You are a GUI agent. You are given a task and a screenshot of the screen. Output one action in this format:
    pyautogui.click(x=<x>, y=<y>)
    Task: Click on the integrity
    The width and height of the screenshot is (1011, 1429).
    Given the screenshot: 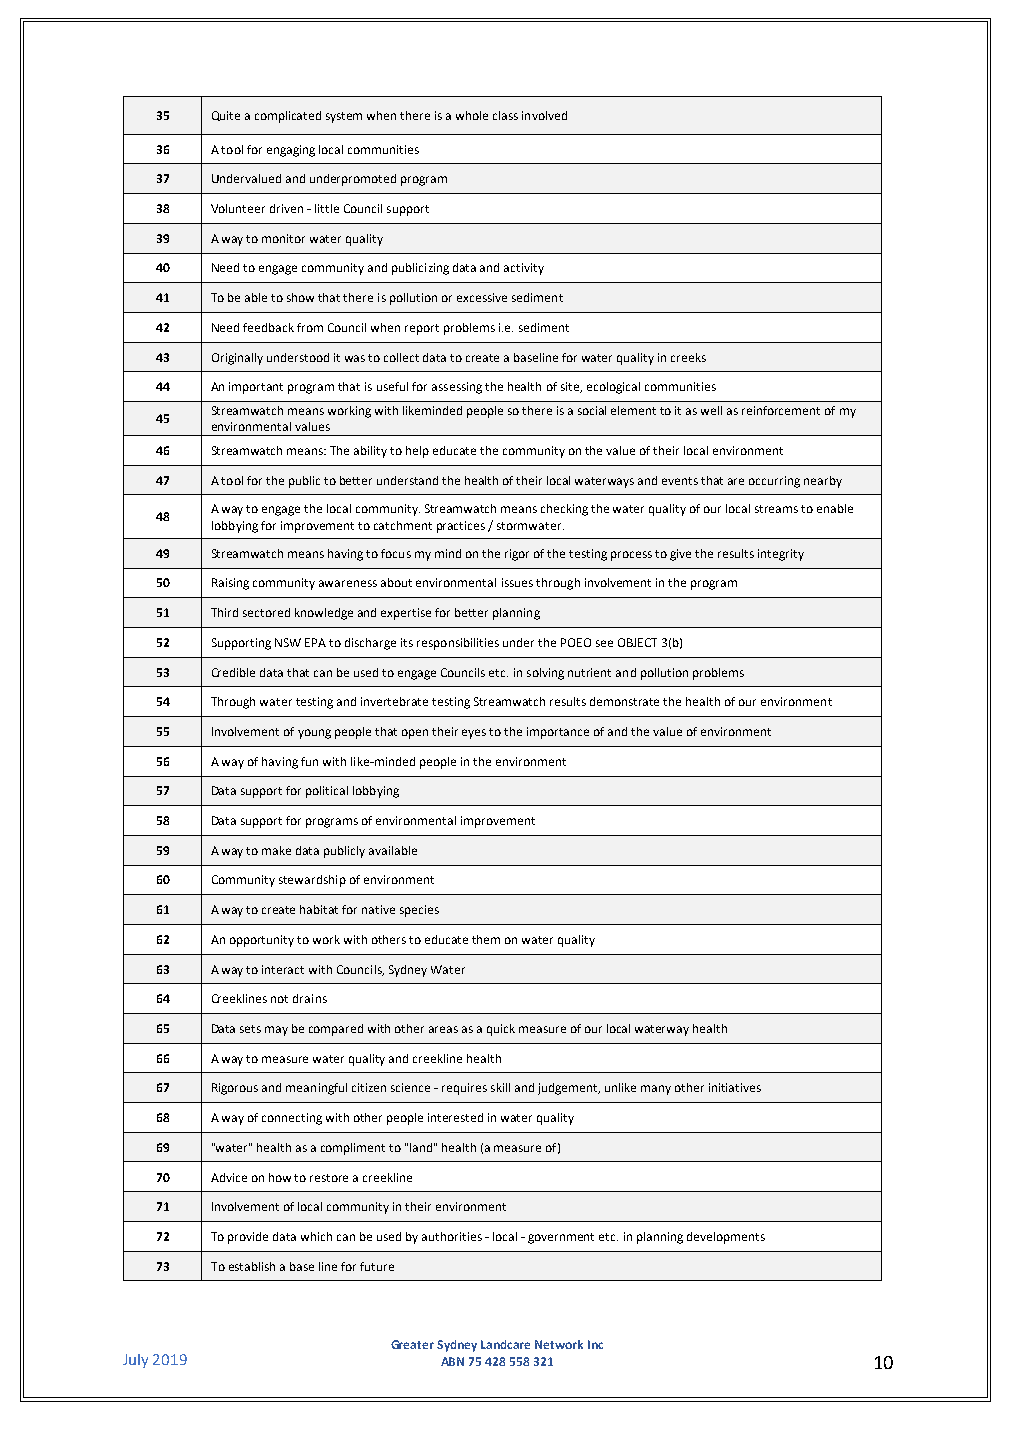 What is the action you would take?
    pyautogui.click(x=781, y=555)
